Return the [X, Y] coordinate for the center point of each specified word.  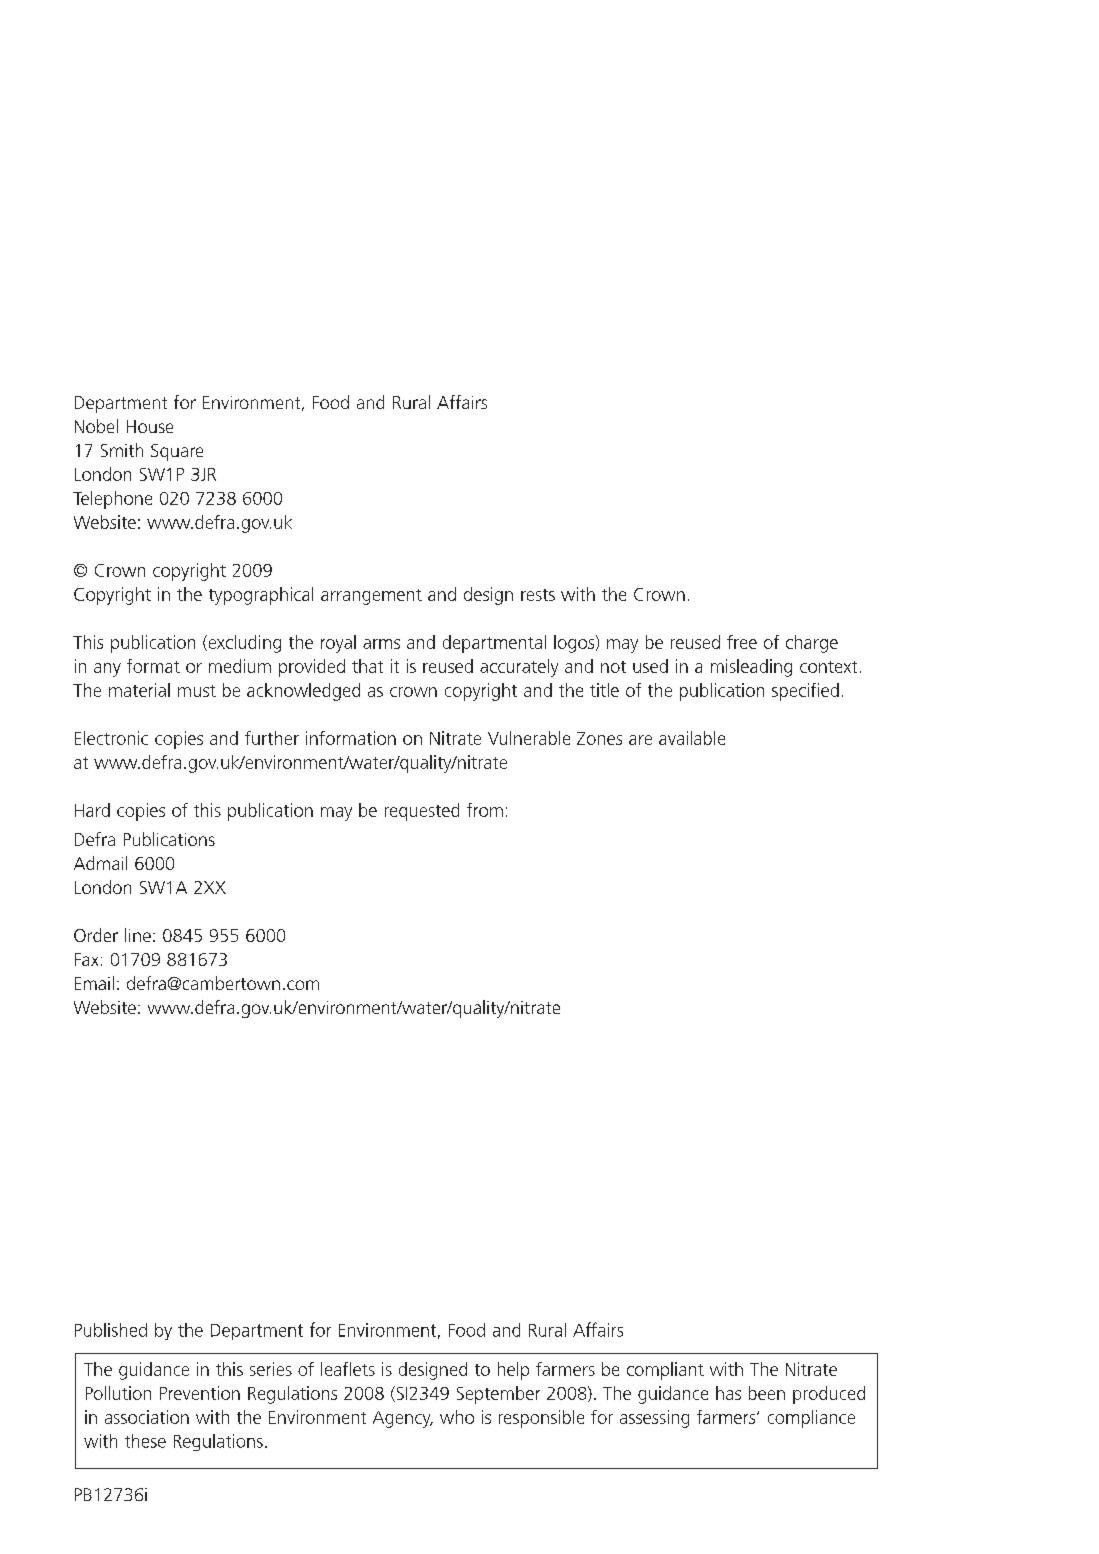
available [692, 738]
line [138, 935]
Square [177, 452]
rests [538, 595]
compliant [665, 1371]
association [147, 1417]
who [457, 1417]
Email [94, 983]
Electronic [111, 738]
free [742, 642]
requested [422, 812]
